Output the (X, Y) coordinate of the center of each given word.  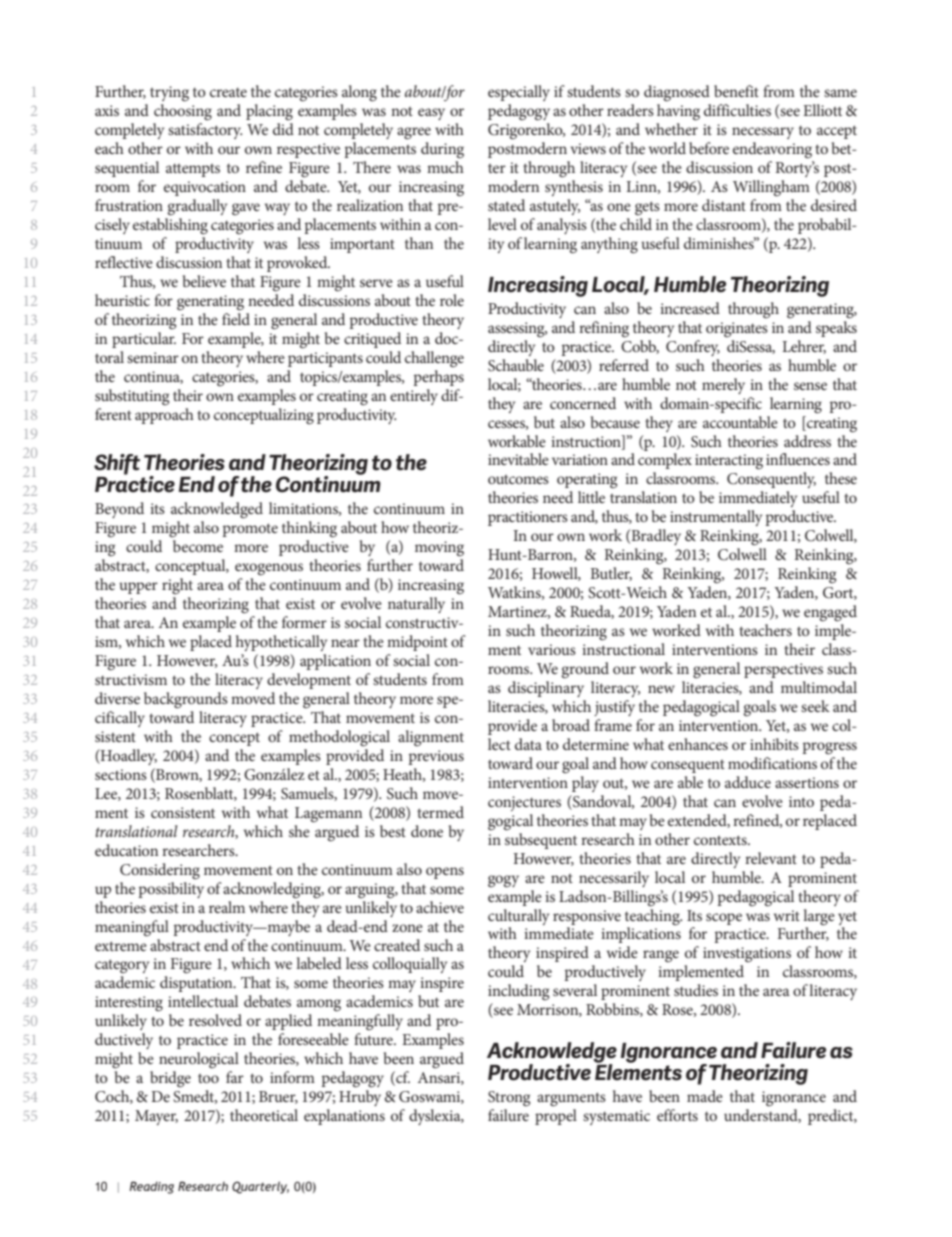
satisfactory (205, 131)
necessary (763, 133)
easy (431, 114)
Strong (509, 1098)
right (177, 586)
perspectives (783, 670)
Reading (151, 1187)
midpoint (417, 643)
